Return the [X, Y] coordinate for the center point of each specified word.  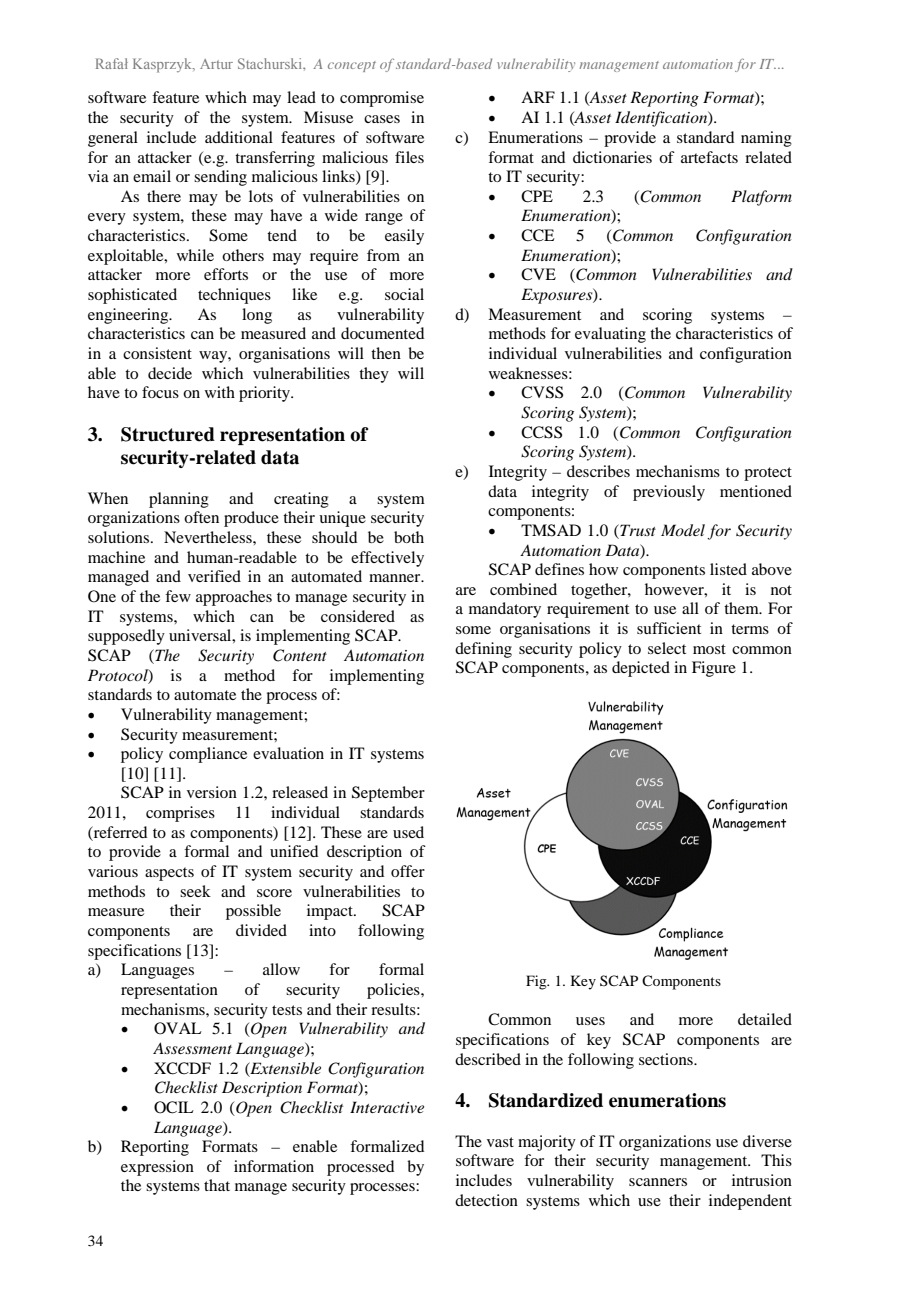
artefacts [709, 157]
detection [486, 1200]
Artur [216, 64]
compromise [382, 99]
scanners [658, 1182]
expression [157, 1168]
